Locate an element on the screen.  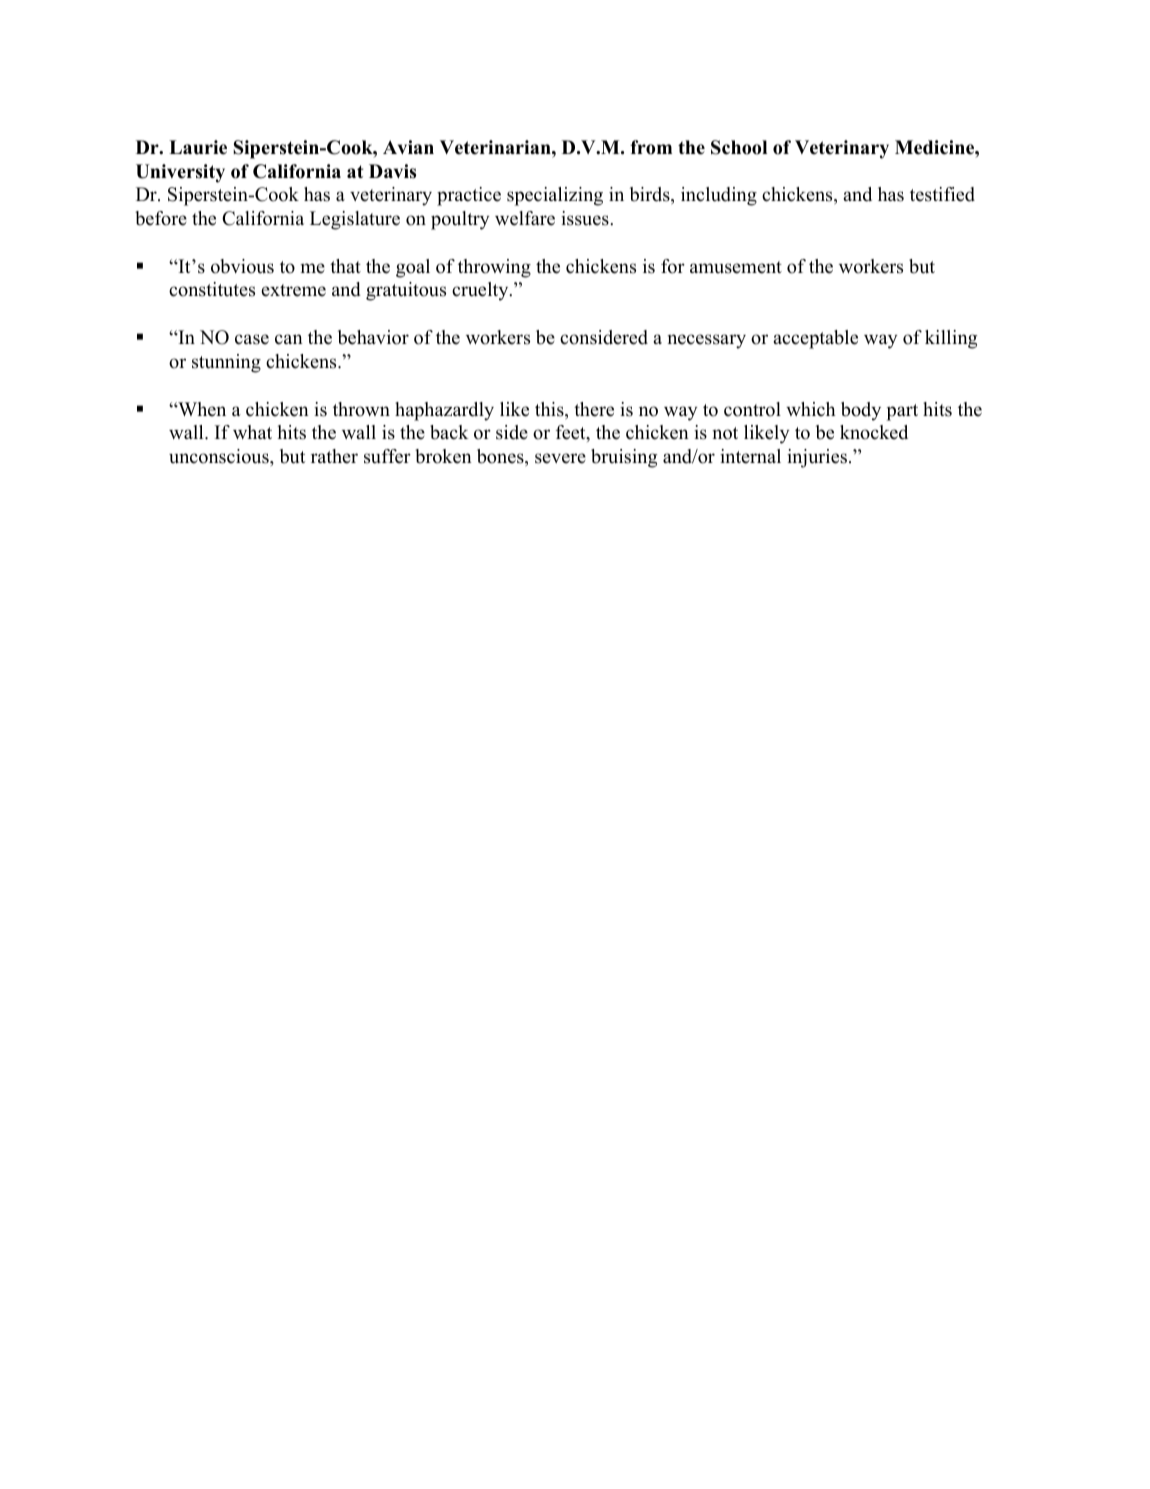
unconscious is located at coordinates (220, 456).
